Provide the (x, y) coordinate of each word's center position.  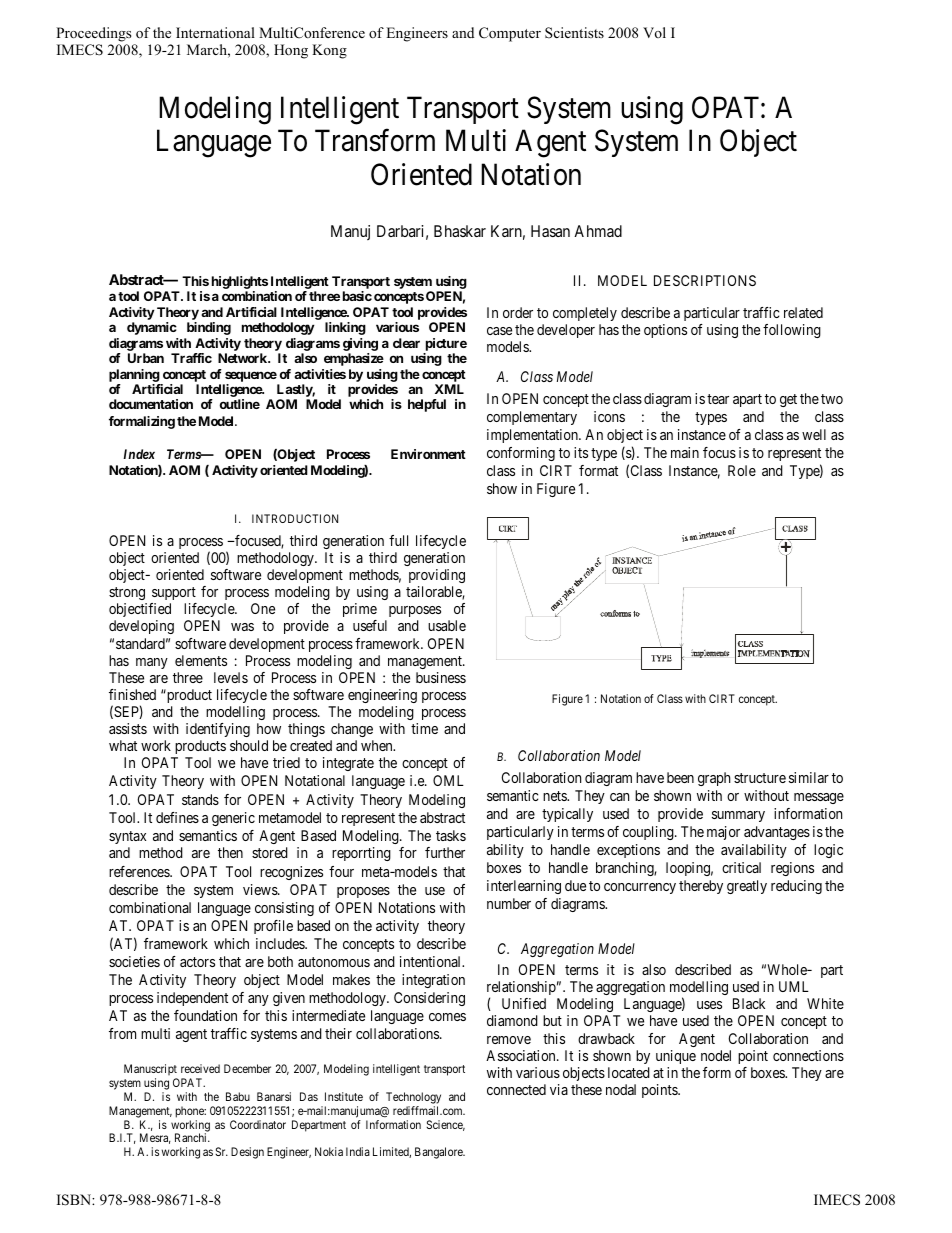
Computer (510, 34)
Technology (413, 1098)
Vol (654, 32)
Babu (238, 1096)
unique (676, 1057)
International (215, 32)
